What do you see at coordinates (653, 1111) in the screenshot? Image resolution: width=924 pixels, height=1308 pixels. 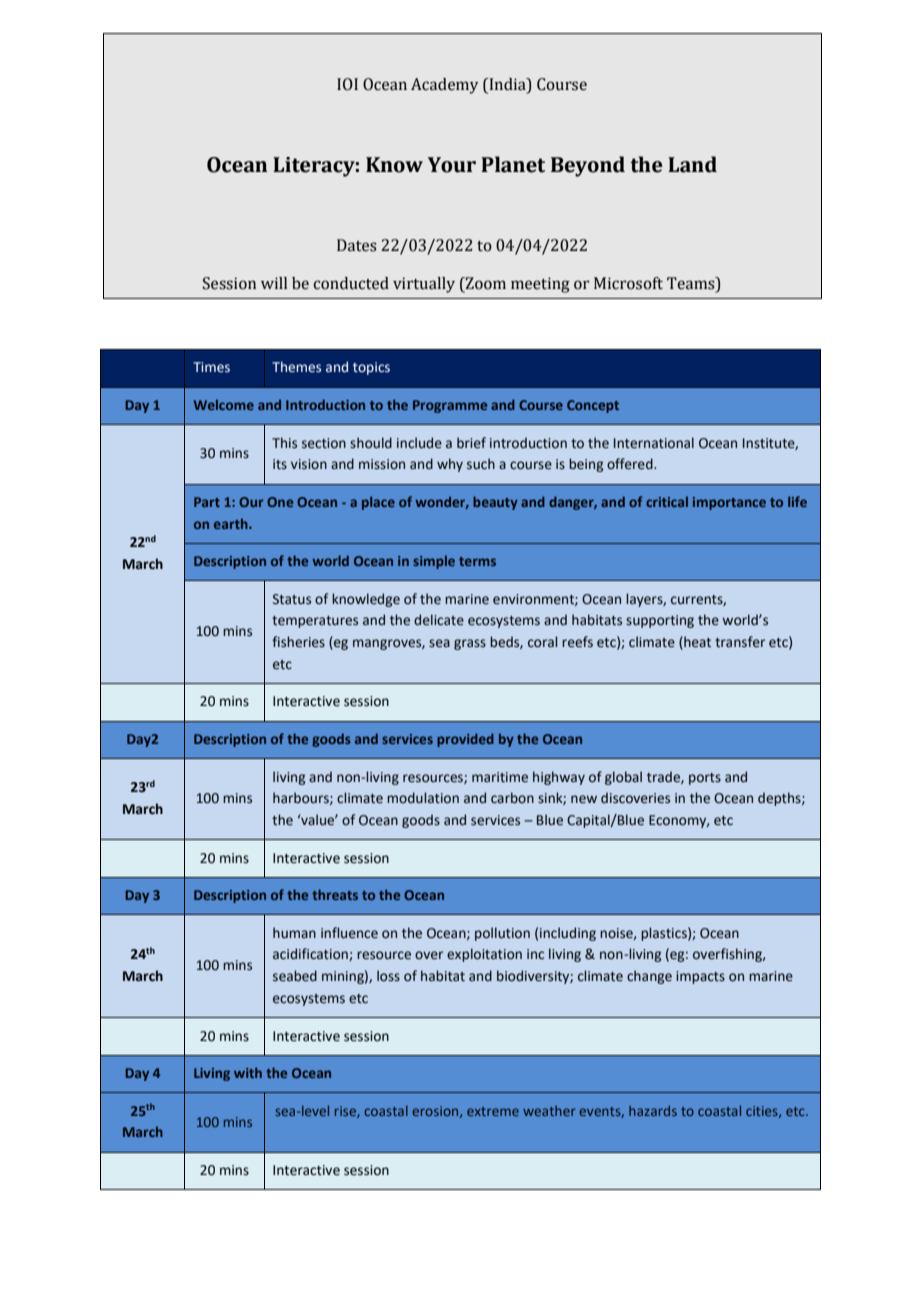 I see `hazards` at bounding box center [653, 1111].
